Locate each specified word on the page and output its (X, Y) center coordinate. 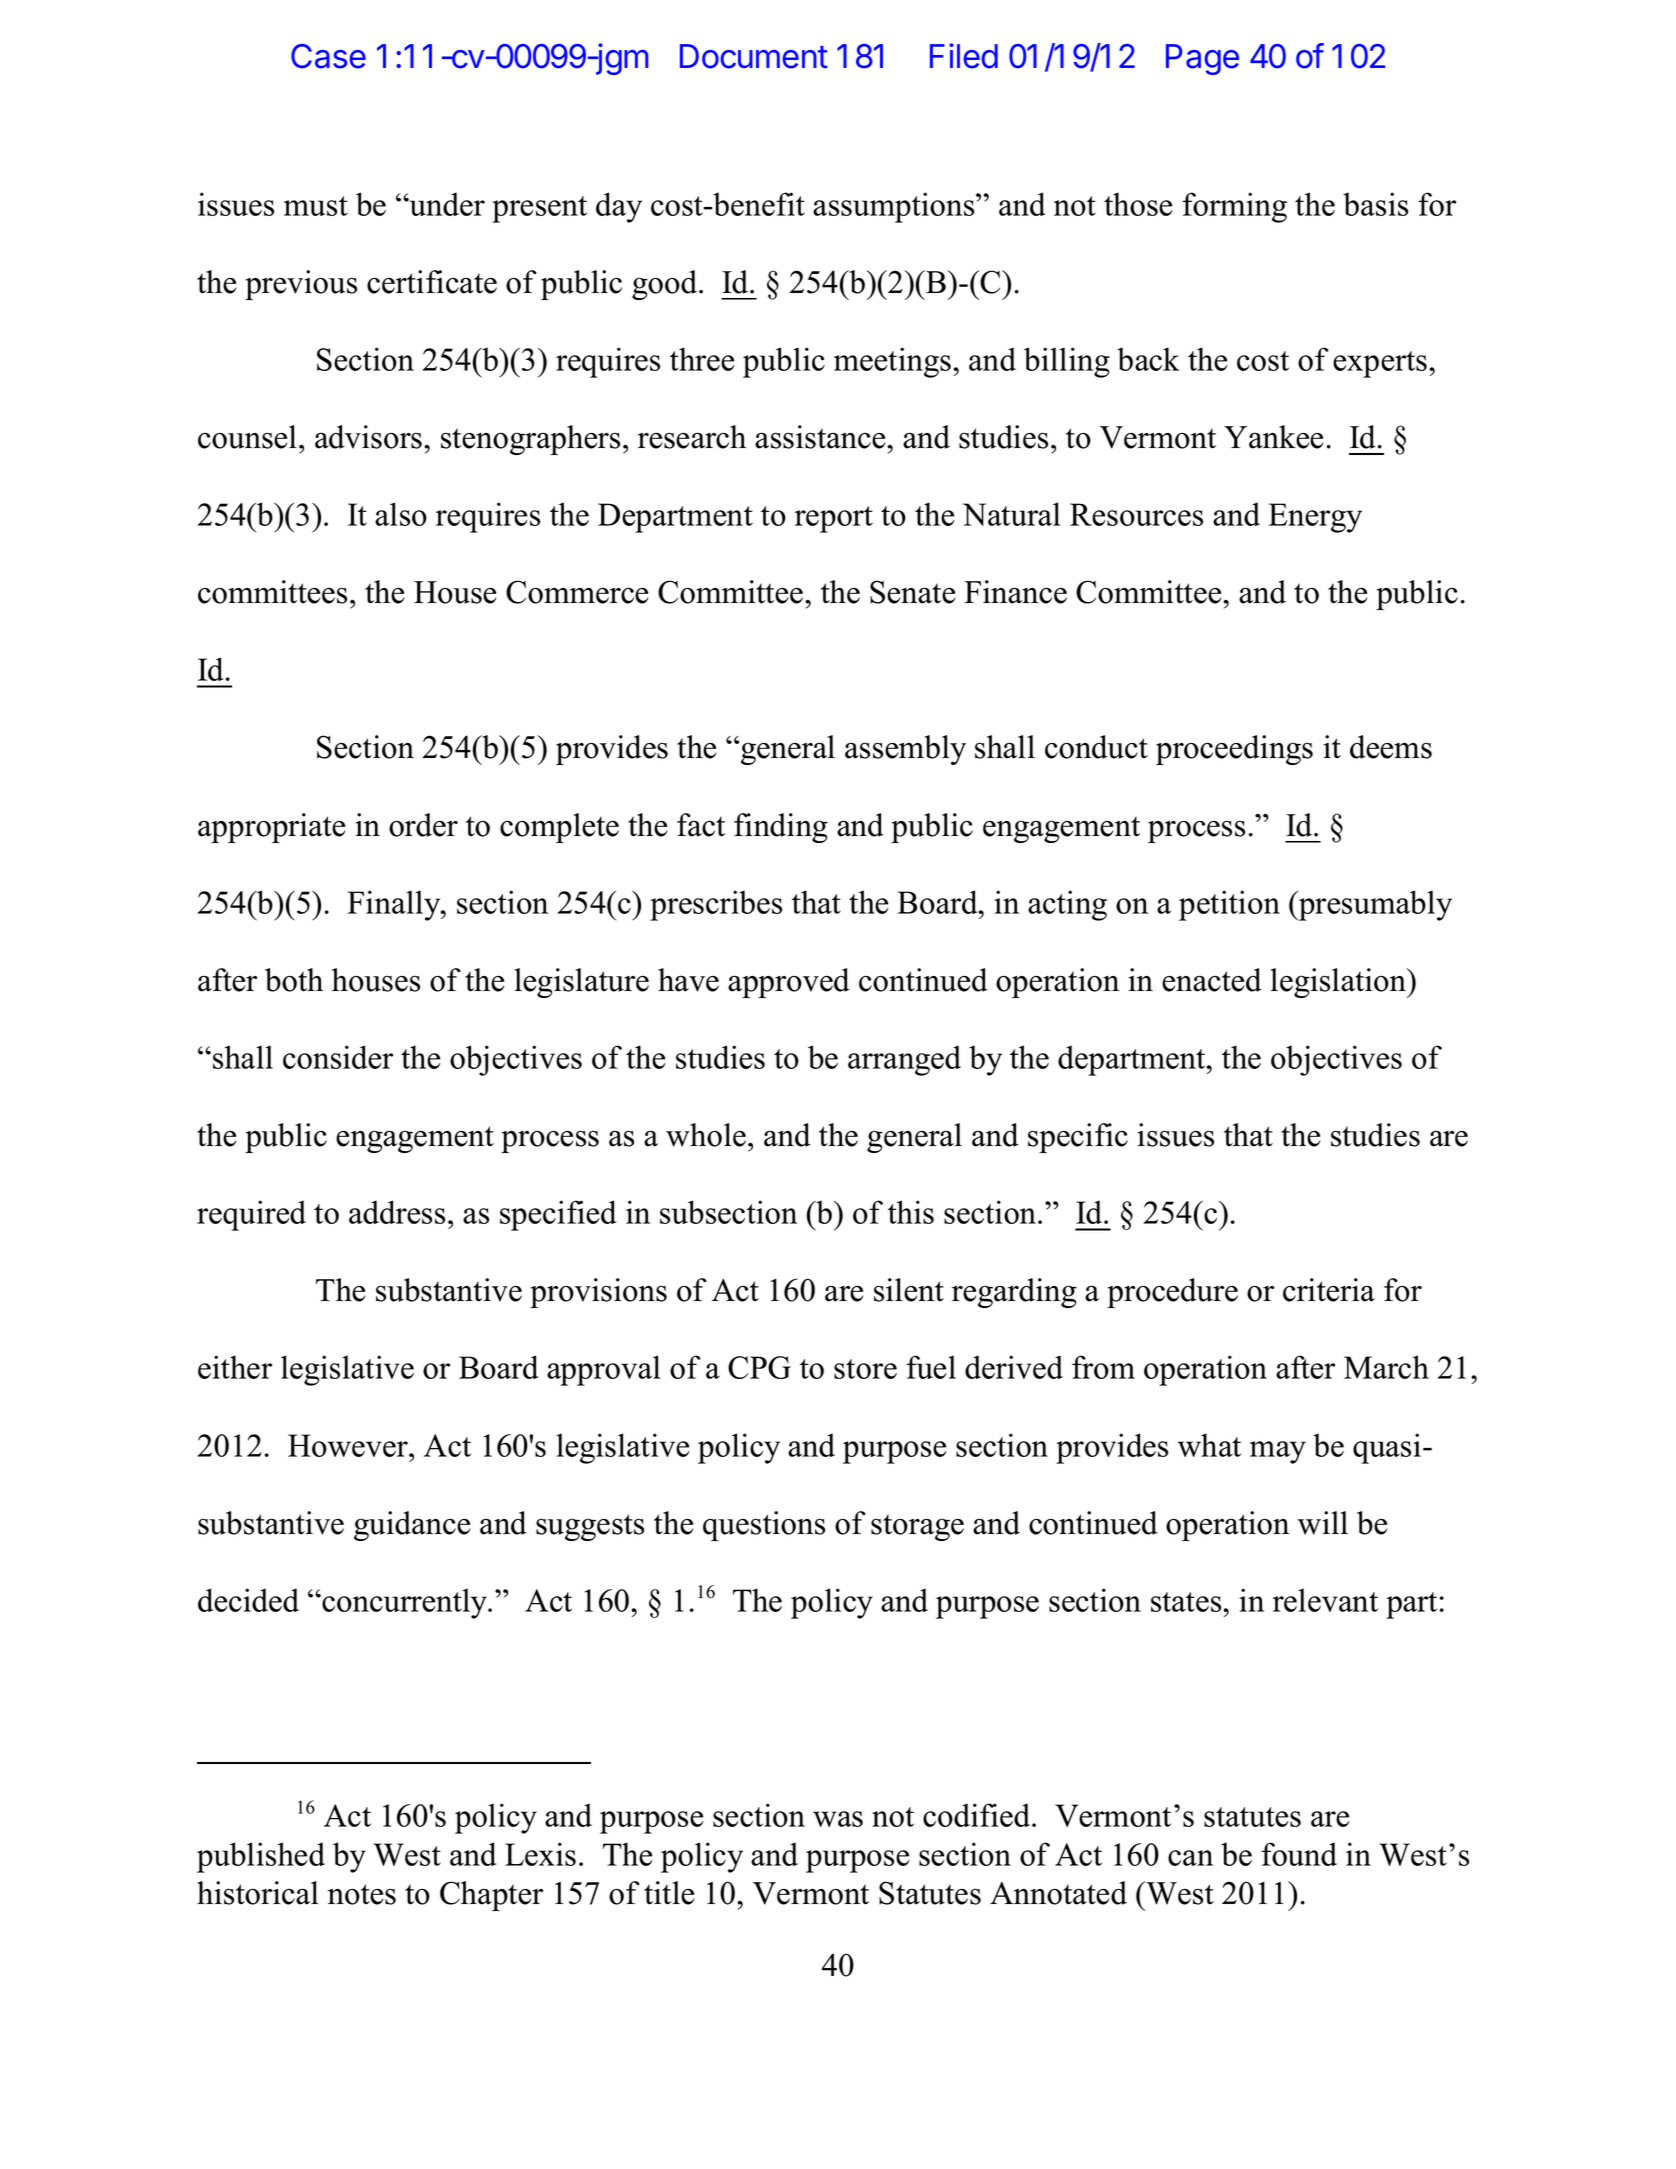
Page (1202, 59)
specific (1078, 1138)
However (349, 1445)
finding (781, 828)
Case (328, 56)
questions (764, 1526)
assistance (821, 437)
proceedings (1234, 750)
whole (706, 1135)
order (423, 825)
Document (754, 56)
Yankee (1273, 437)
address (397, 1212)
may (1278, 1452)
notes (362, 1894)
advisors (370, 437)
